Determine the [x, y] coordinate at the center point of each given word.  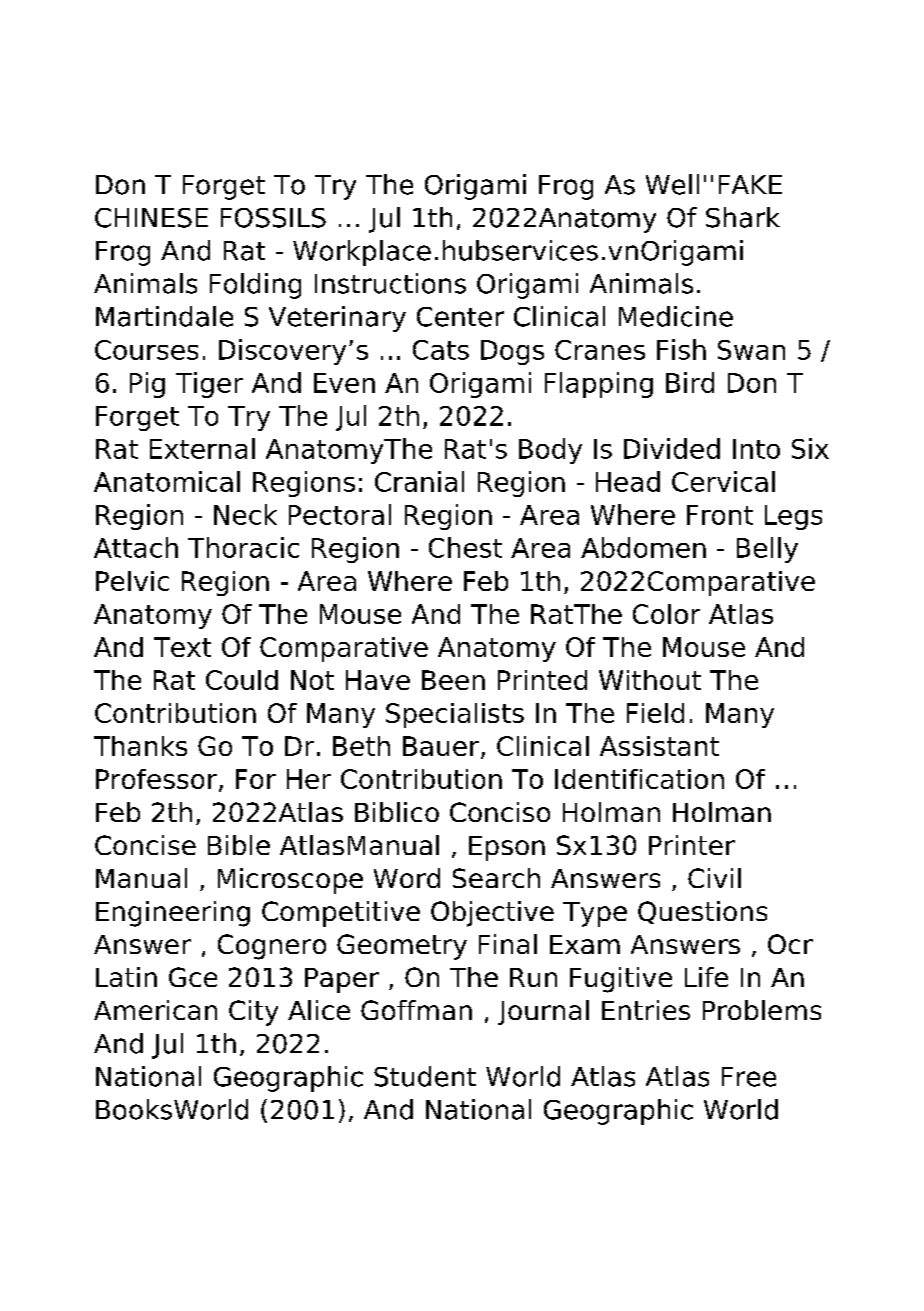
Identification [639, 779]
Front [720, 515]
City [253, 1013]
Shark [743, 217]
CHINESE [151, 218]
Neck [245, 514]
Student [425, 1076]
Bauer [441, 746]
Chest [465, 547]
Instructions [390, 283]
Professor [156, 779]
